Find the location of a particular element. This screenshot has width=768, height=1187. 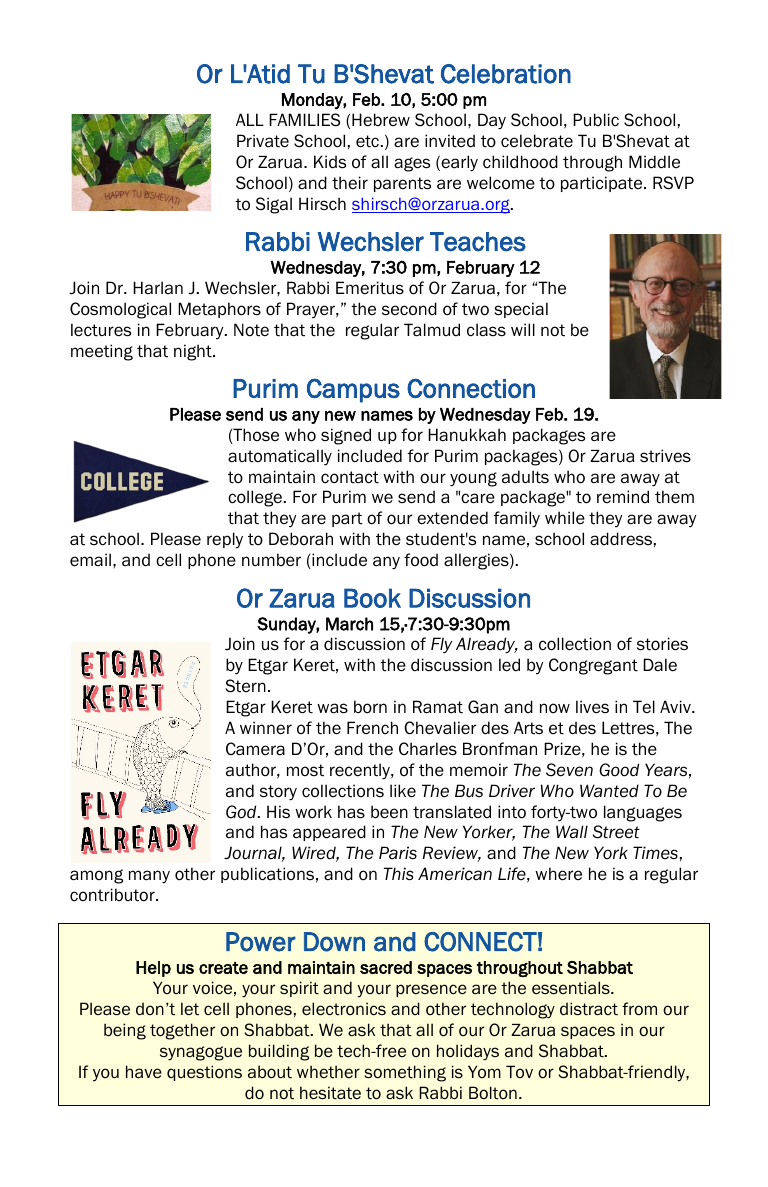

while is located at coordinates (565, 518).
